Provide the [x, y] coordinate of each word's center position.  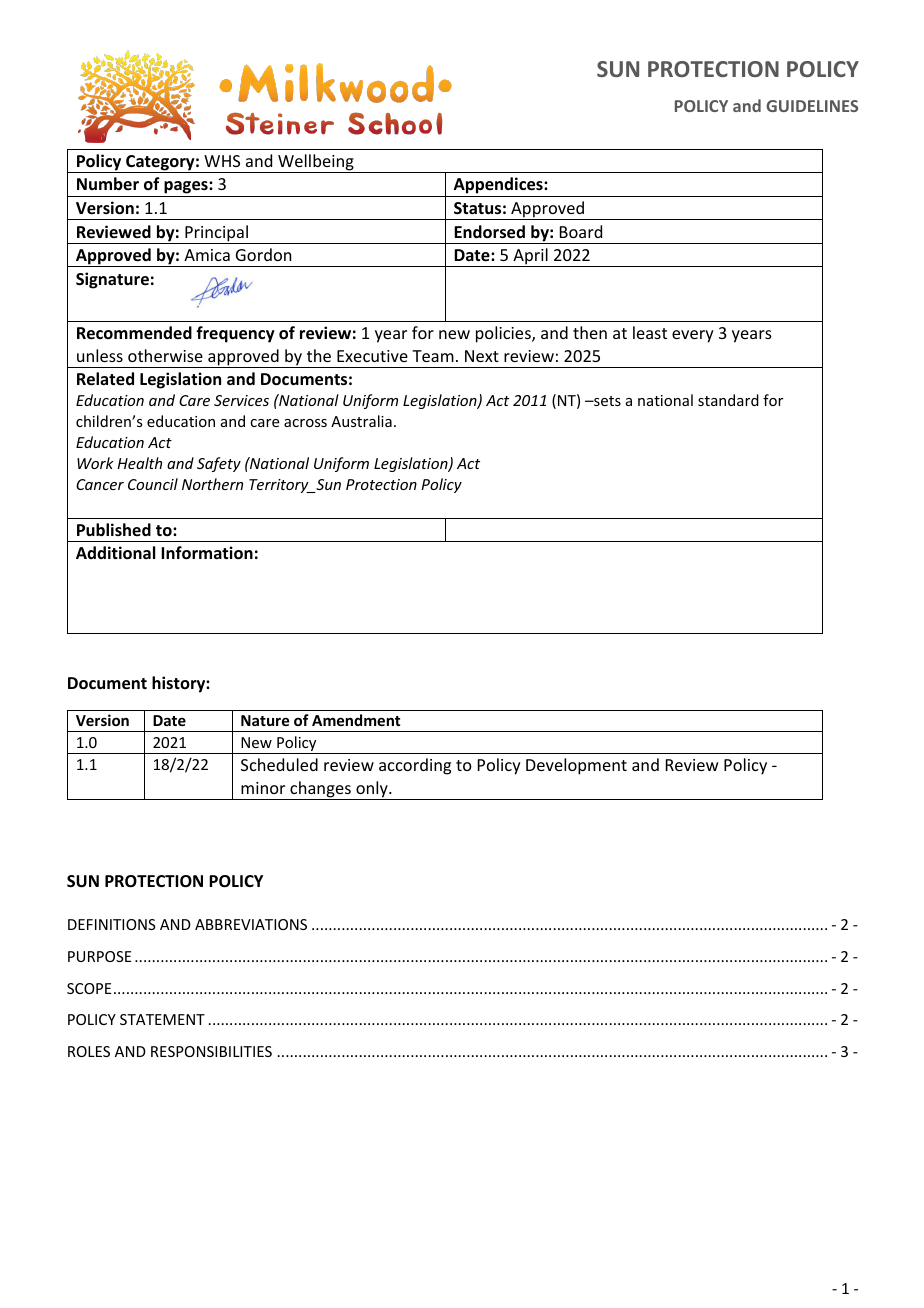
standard [728, 400]
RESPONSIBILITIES [211, 1051]
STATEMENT [162, 1019]
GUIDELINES [812, 106]
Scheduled [279, 764]
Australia [361, 421]
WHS [222, 161]
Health [139, 463]
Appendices [499, 185]
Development [576, 766]
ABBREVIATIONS [251, 924]
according [415, 766]
